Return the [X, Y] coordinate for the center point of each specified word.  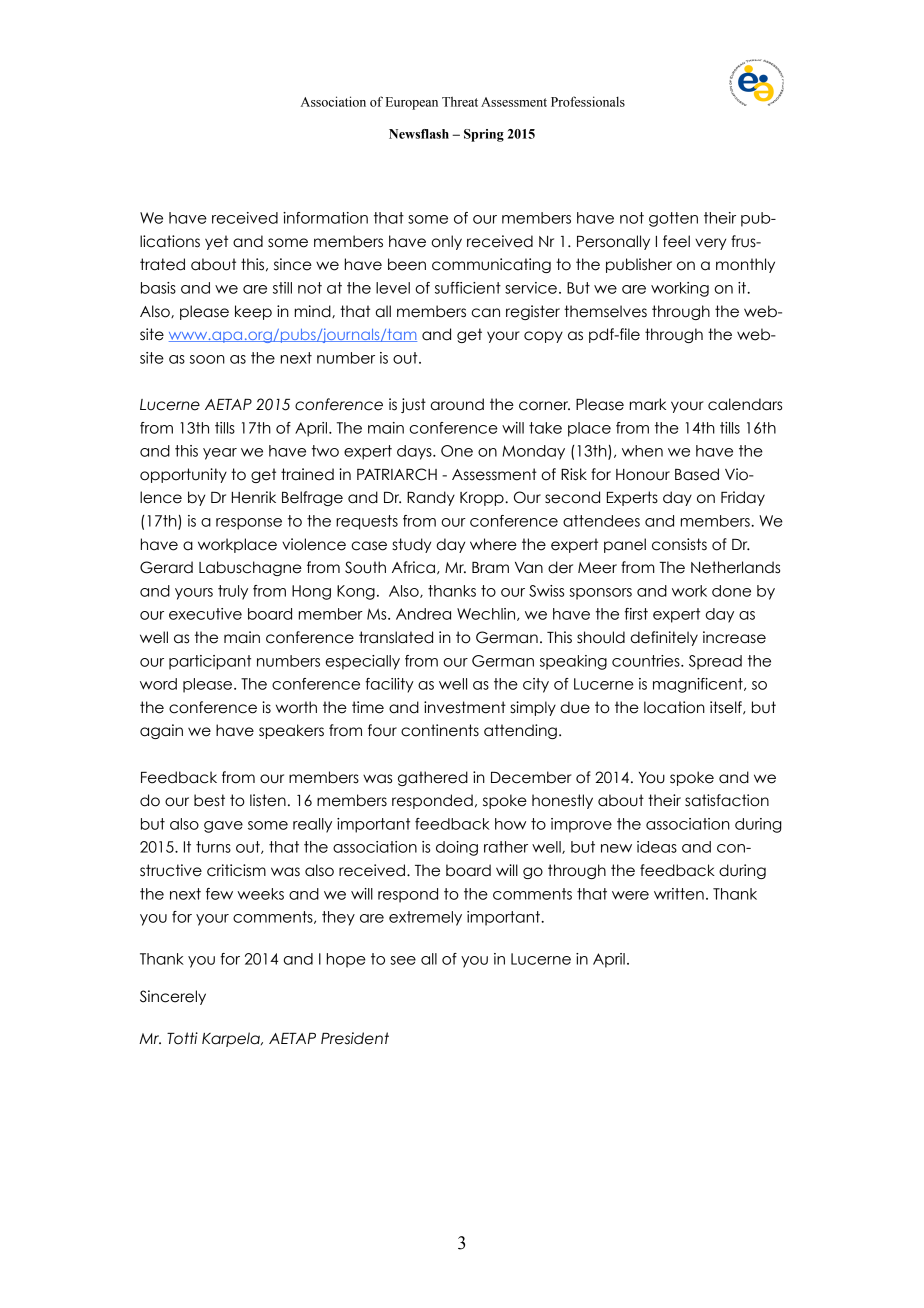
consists [679, 544]
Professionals [588, 101]
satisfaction [727, 800]
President [355, 1038]
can [485, 313]
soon [207, 359]
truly [233, 592]
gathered [433, 778]
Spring [484, 135]
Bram [490, 568]
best [209, 800]
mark [648, 404]
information [325, 218]
